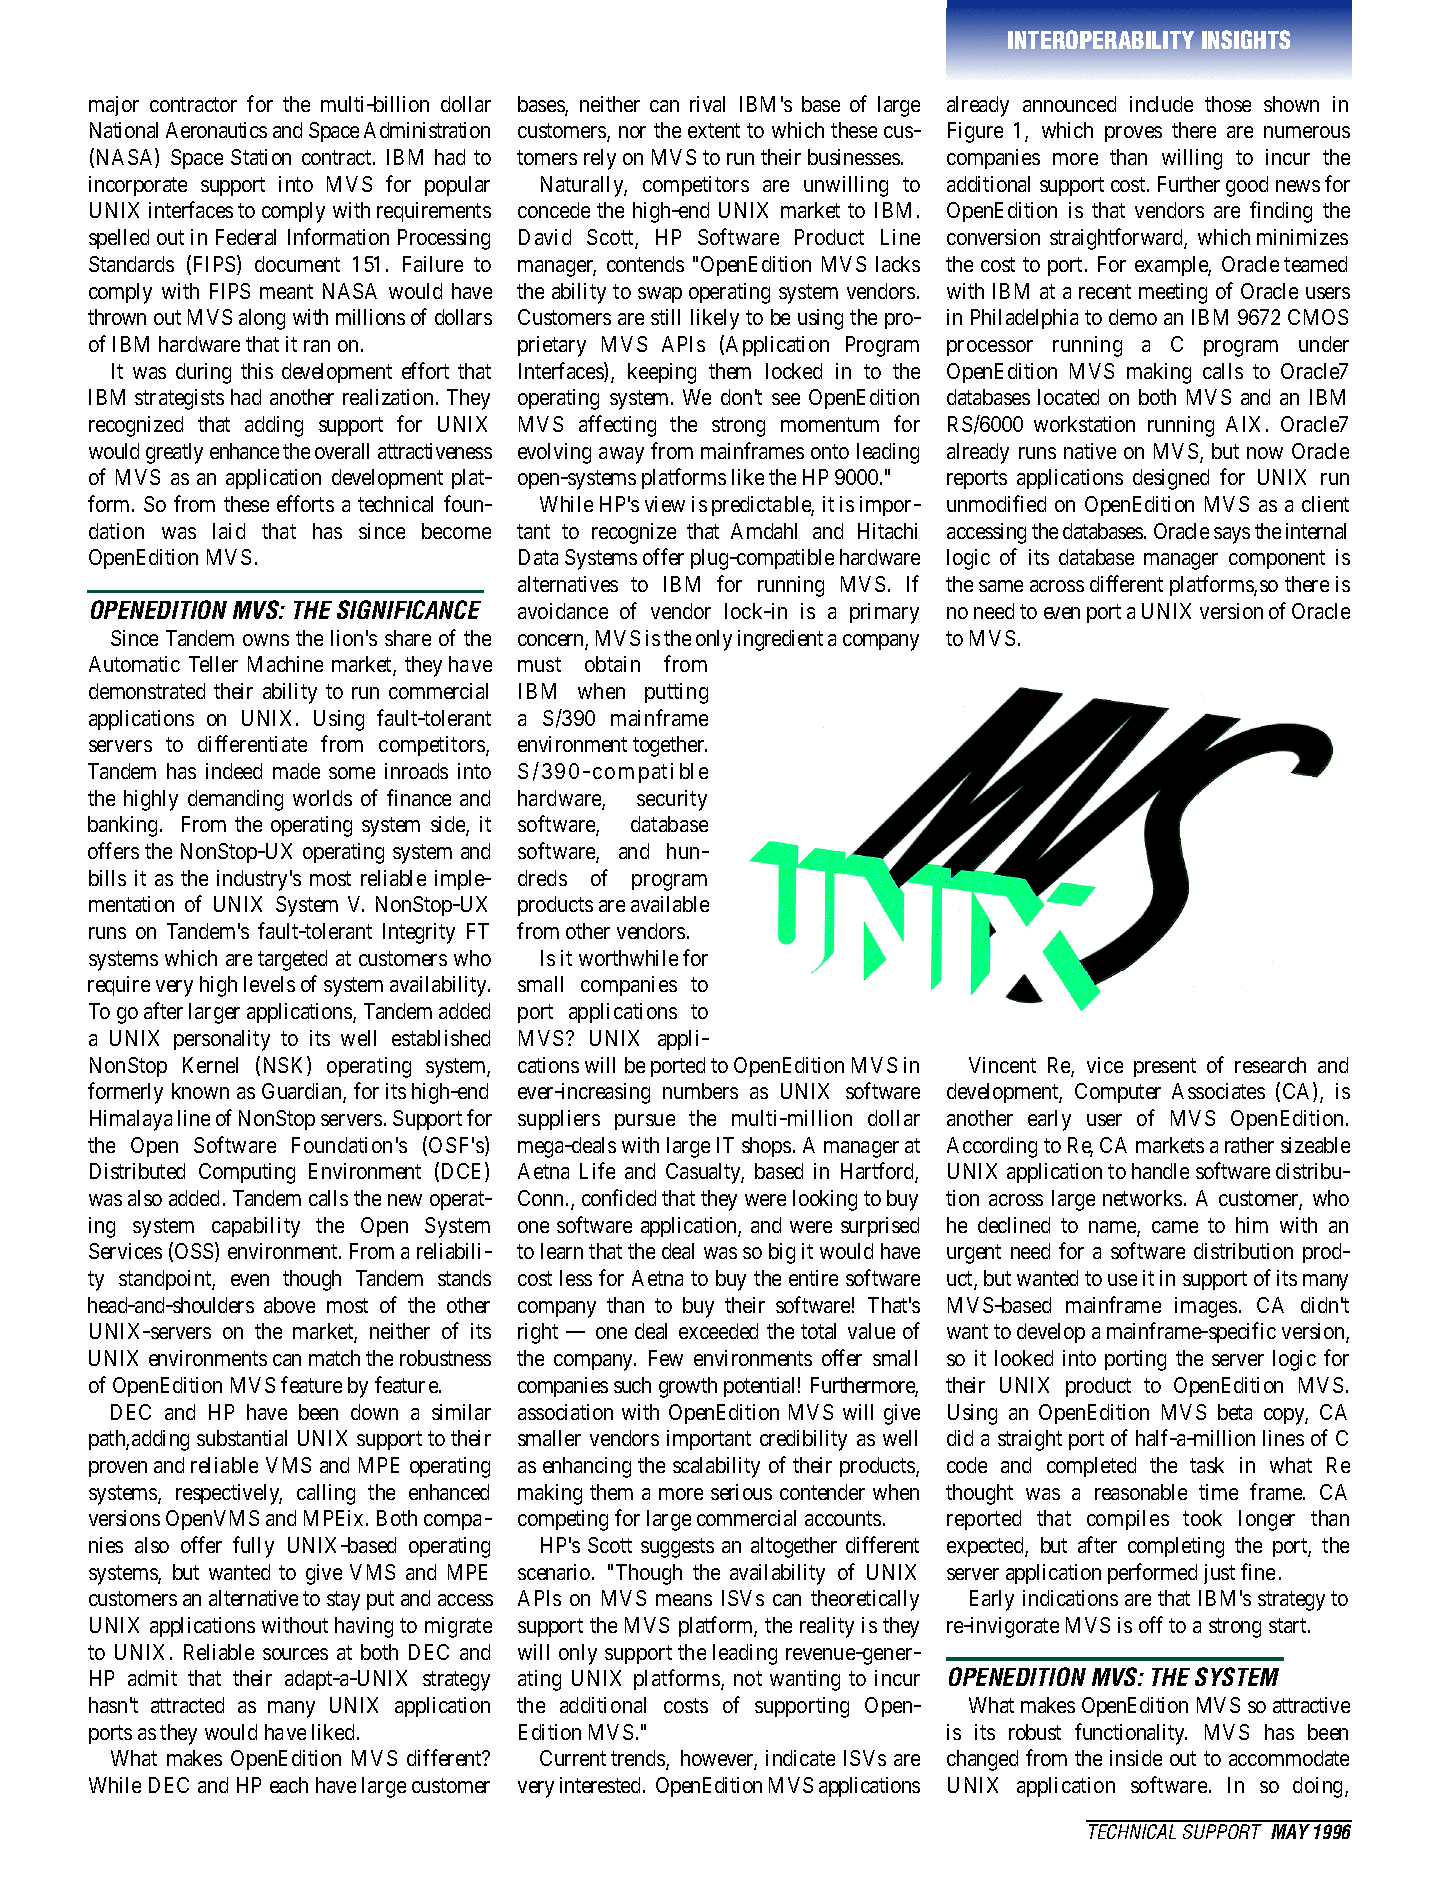  What do you see at coordinates (639, 1760) in the document?
I see `trends` at bounding box center [639, 1760].
